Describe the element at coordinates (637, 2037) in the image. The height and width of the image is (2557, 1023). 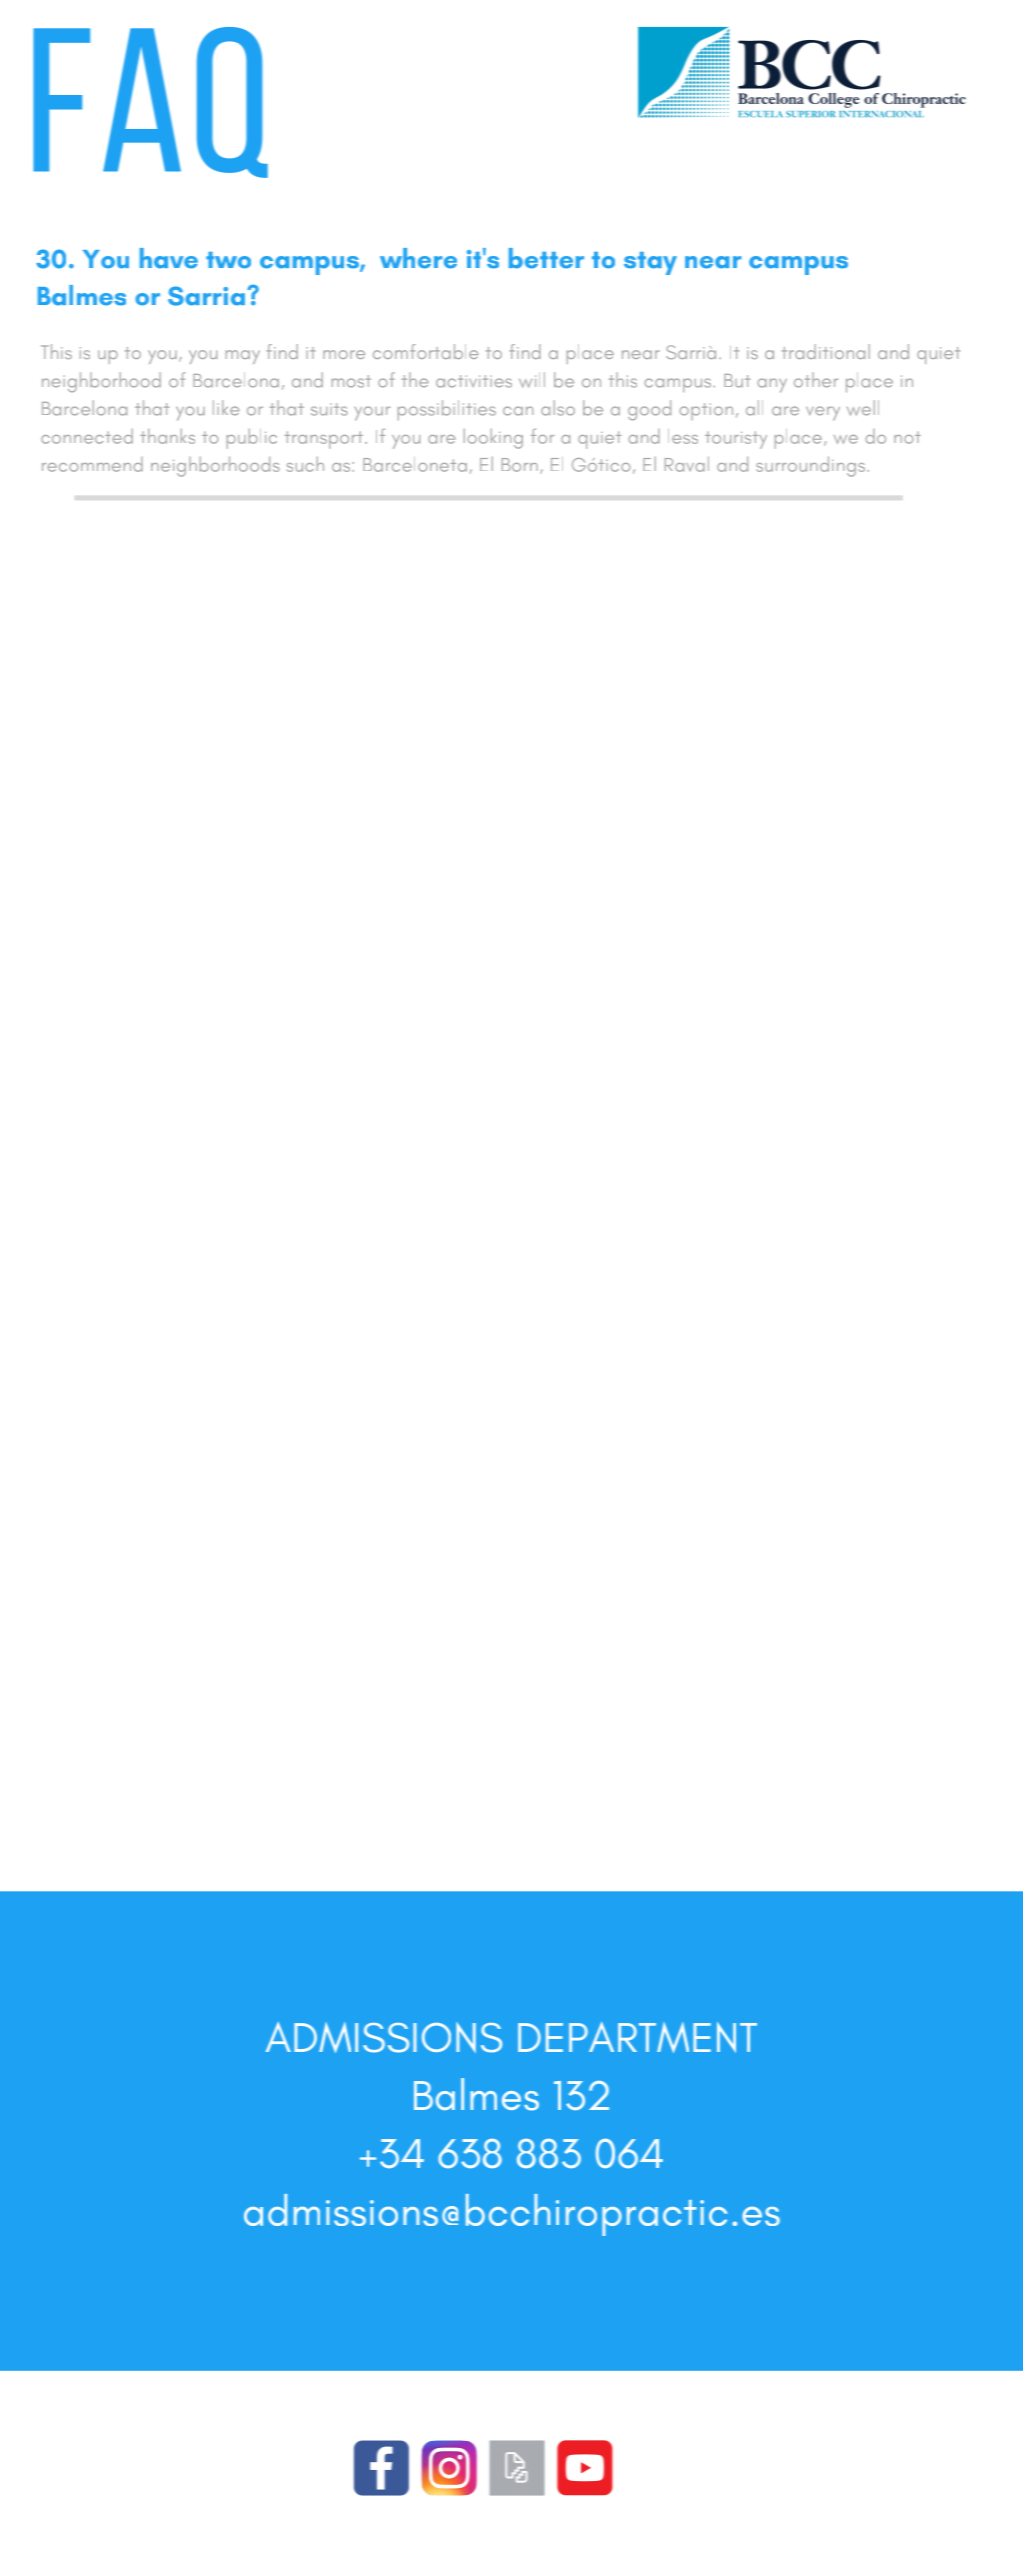
I see `DEPARTMENT` at that location.
